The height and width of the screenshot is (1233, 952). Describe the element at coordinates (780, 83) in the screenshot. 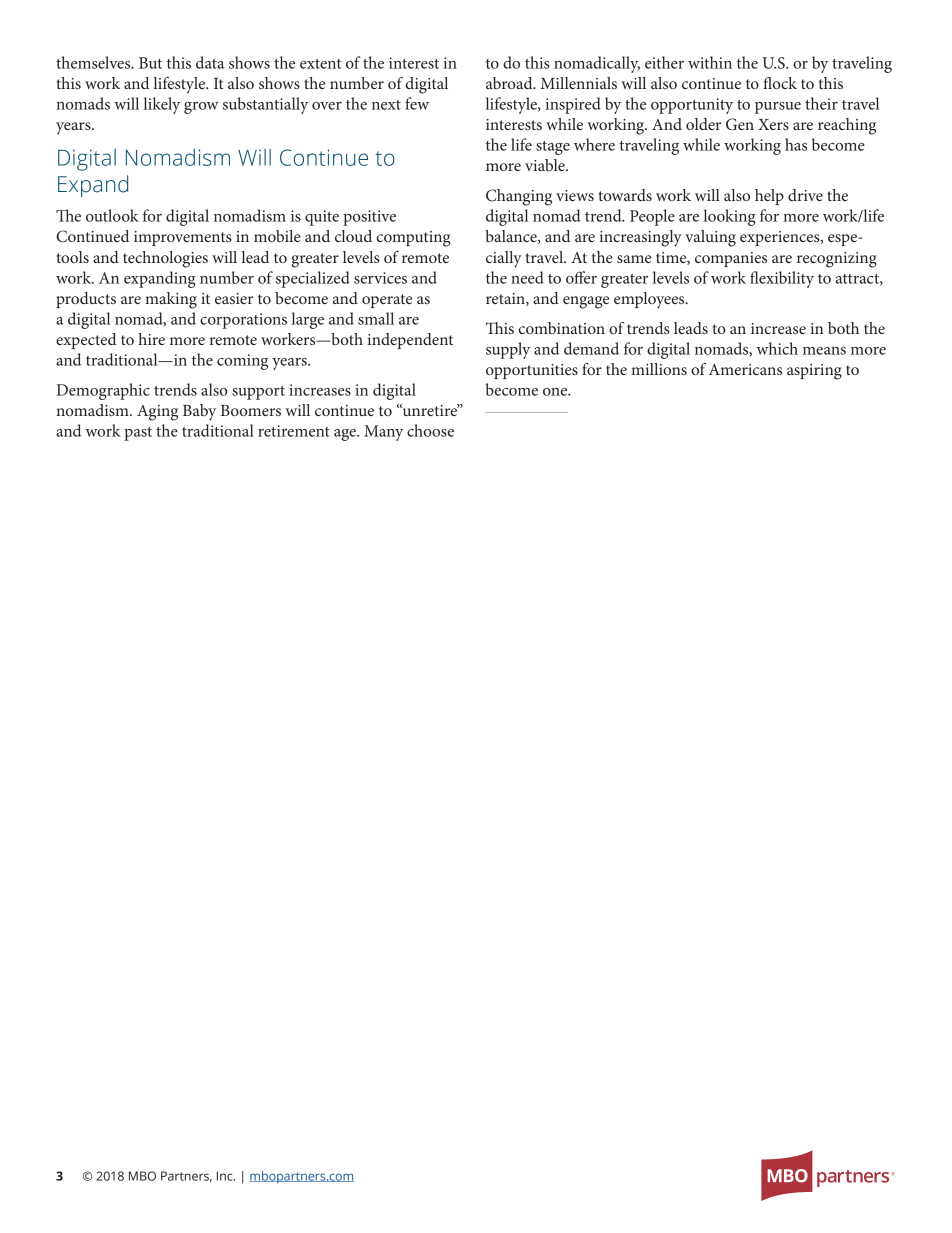

I see `flock` at that location.
